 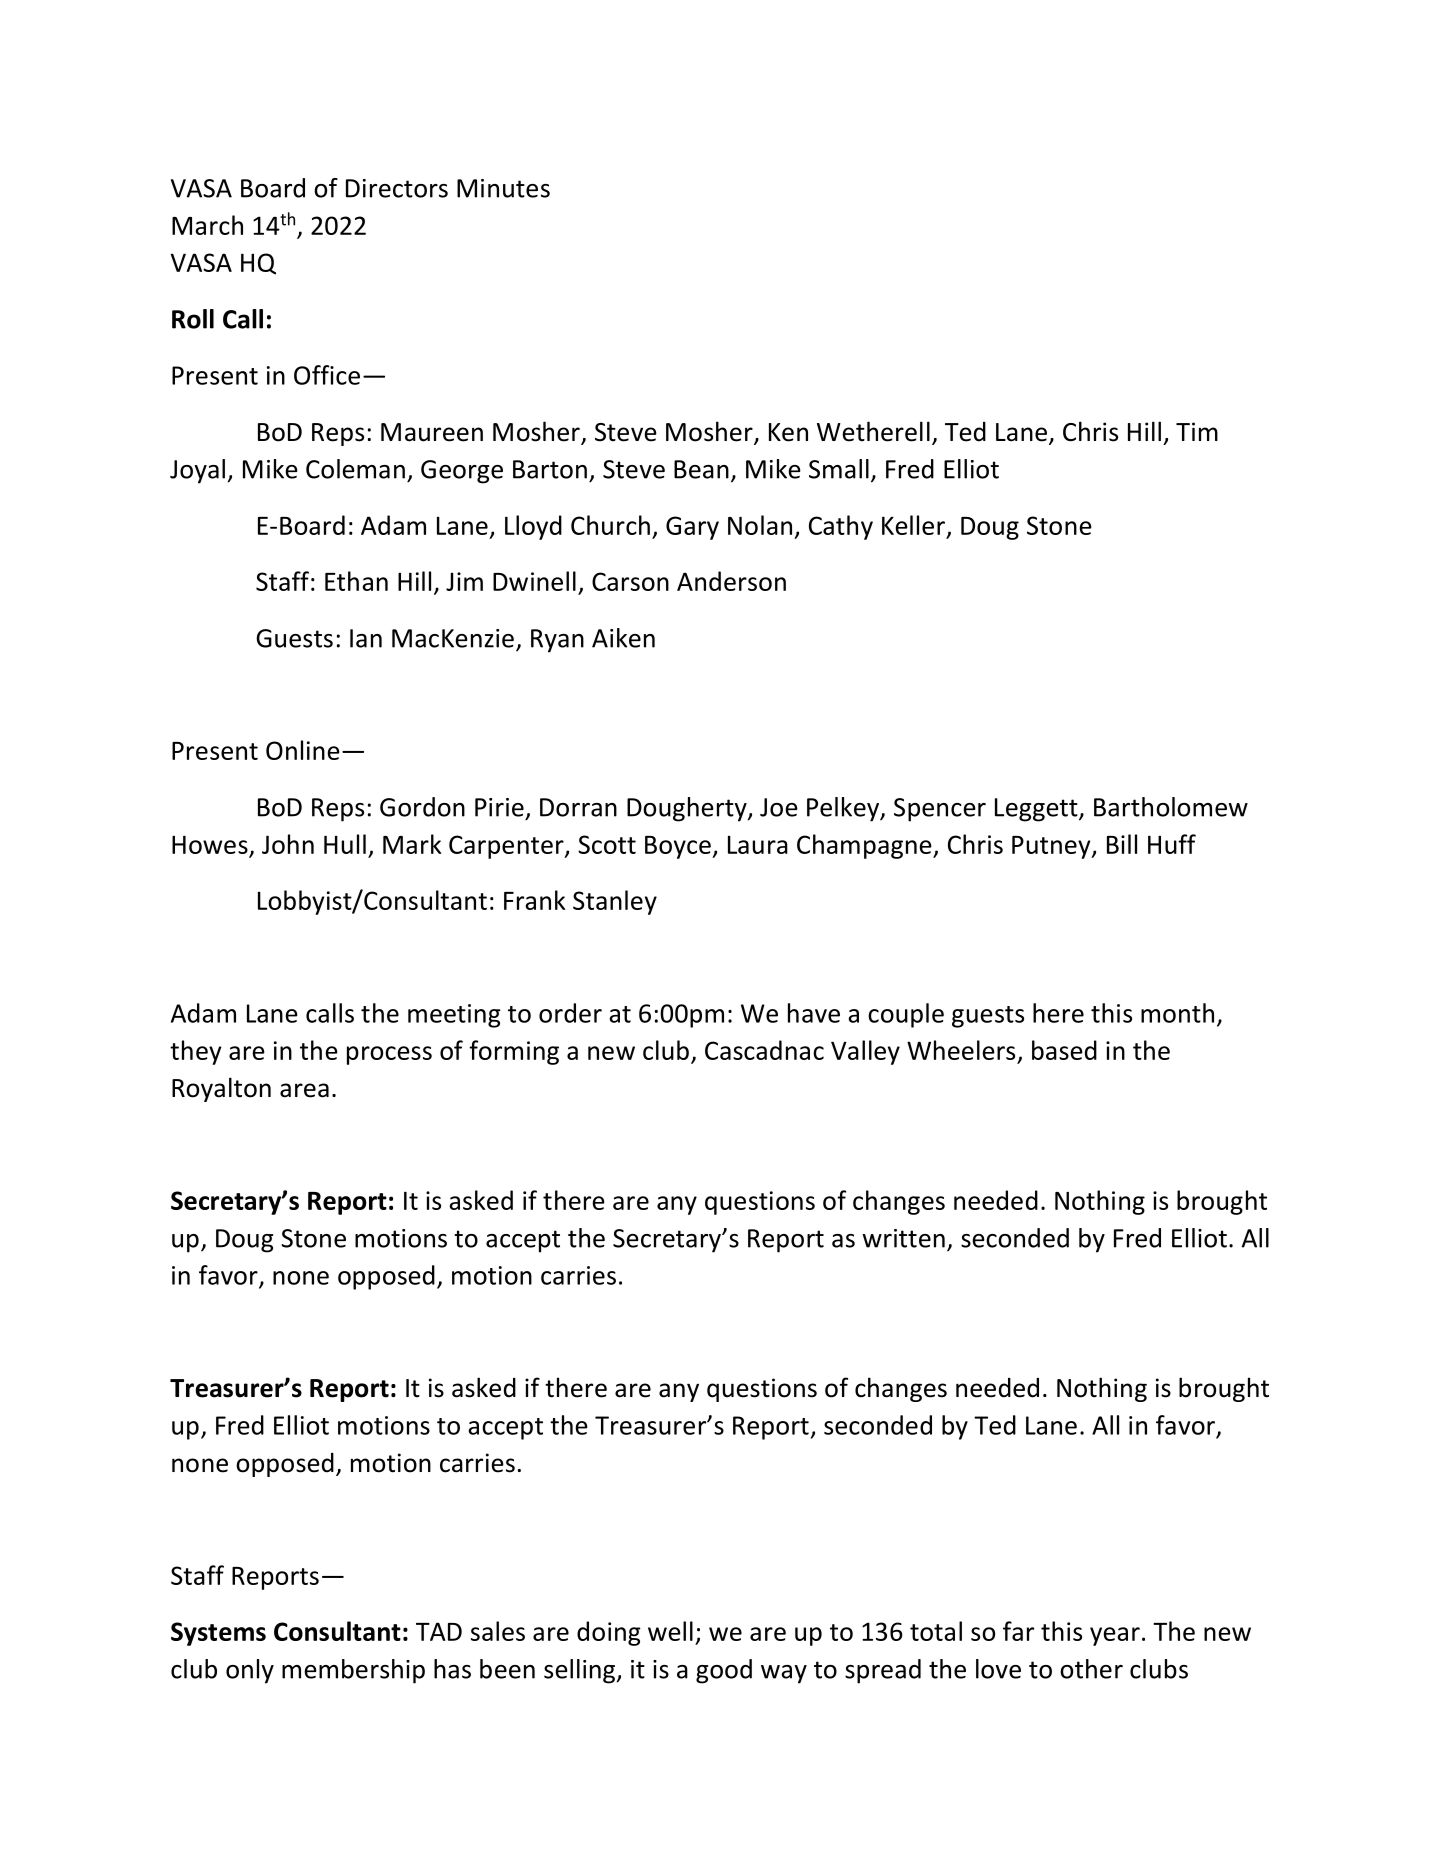 I want to click on Minutes, so click(x=503, y=188).
